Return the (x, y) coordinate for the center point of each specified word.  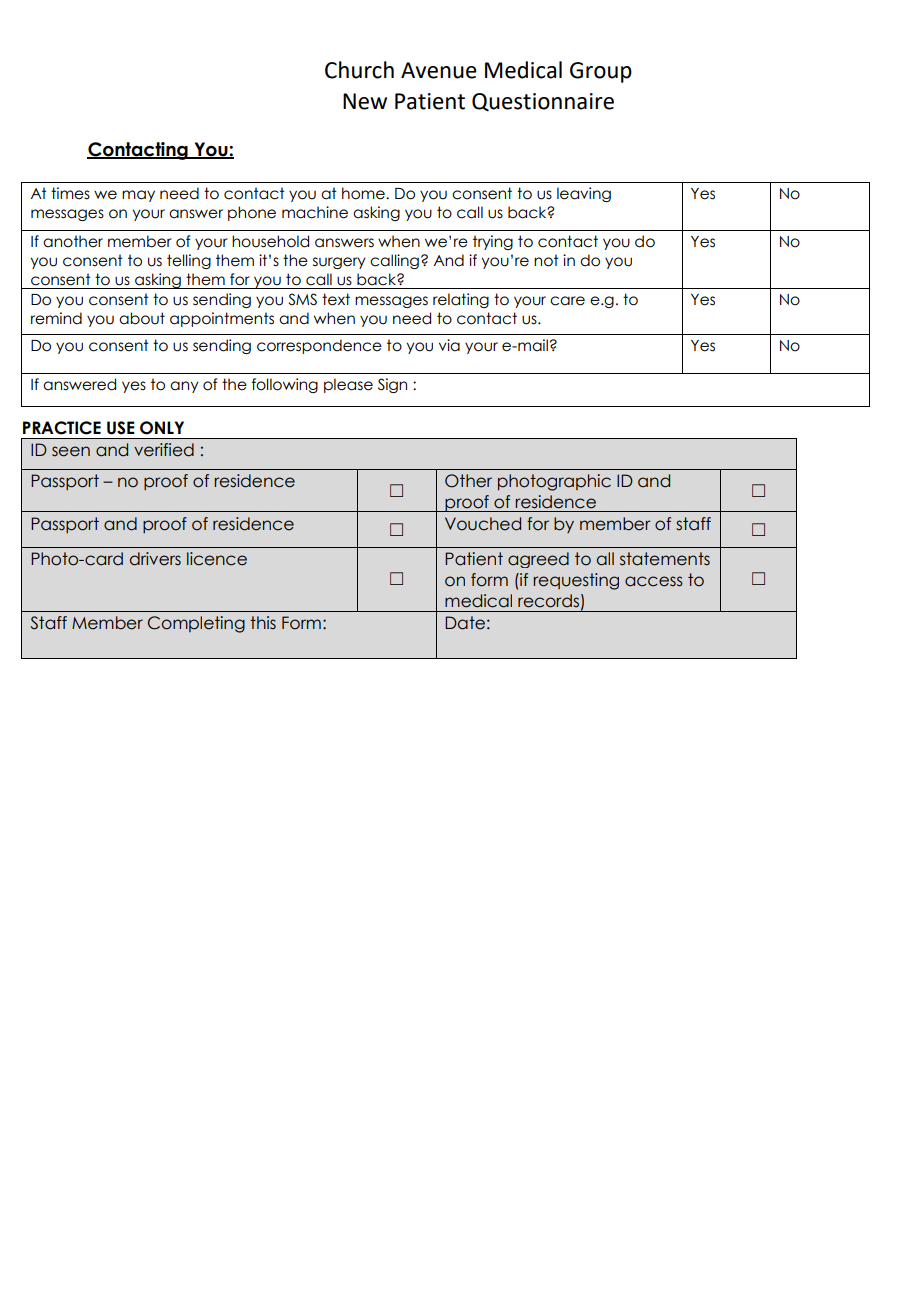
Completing (196, 624)
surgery (339, 263)
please (348, 385)
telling (189, 261)
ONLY (162, 428)
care (567, 301)
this (263, 623)
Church (359, 70)
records (548, 601)
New (365, 101)
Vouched (483, 524)
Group (601, 72)
